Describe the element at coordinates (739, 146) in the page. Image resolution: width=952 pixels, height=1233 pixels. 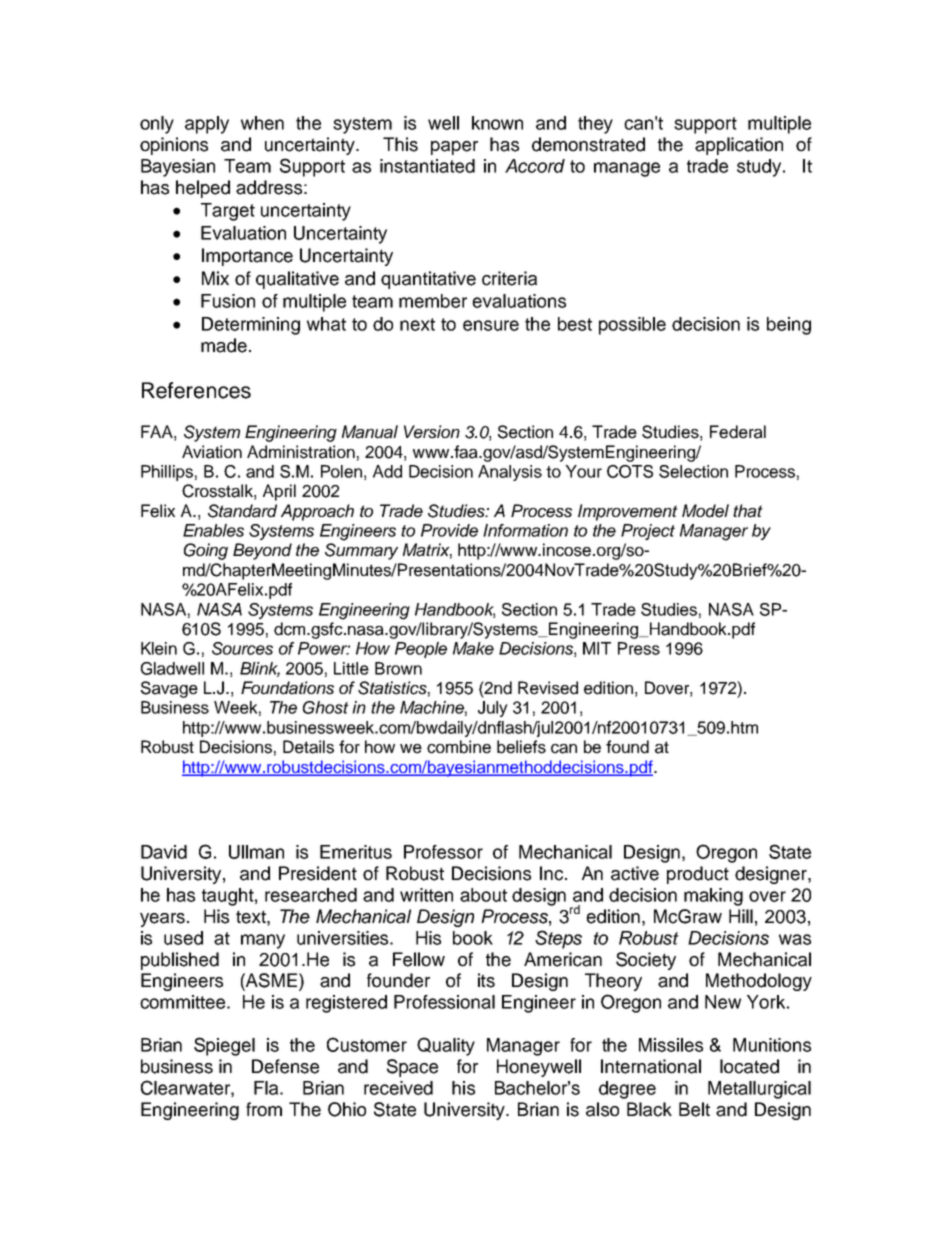
I see `application` at that location.
